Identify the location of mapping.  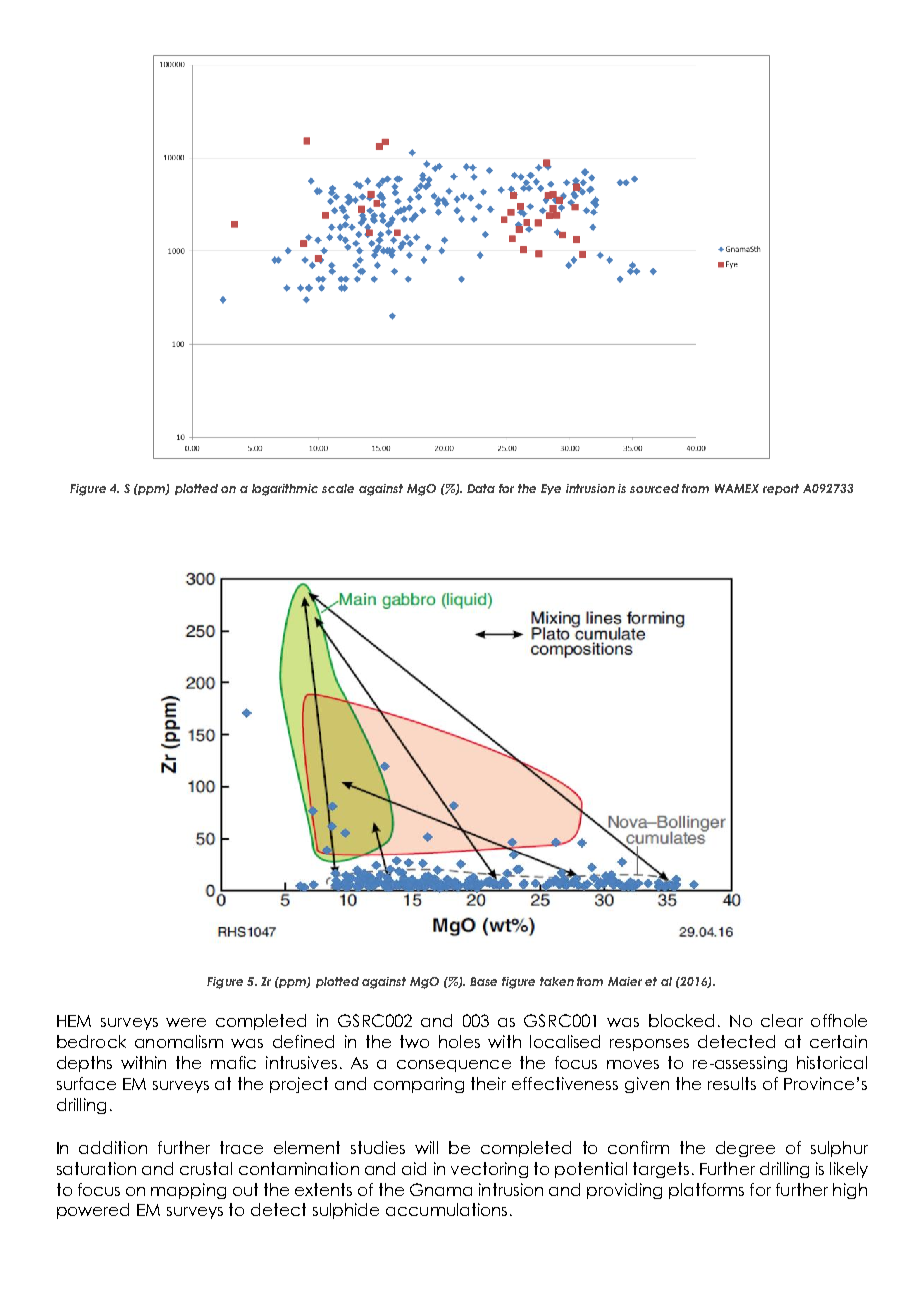
(188, 1191).
